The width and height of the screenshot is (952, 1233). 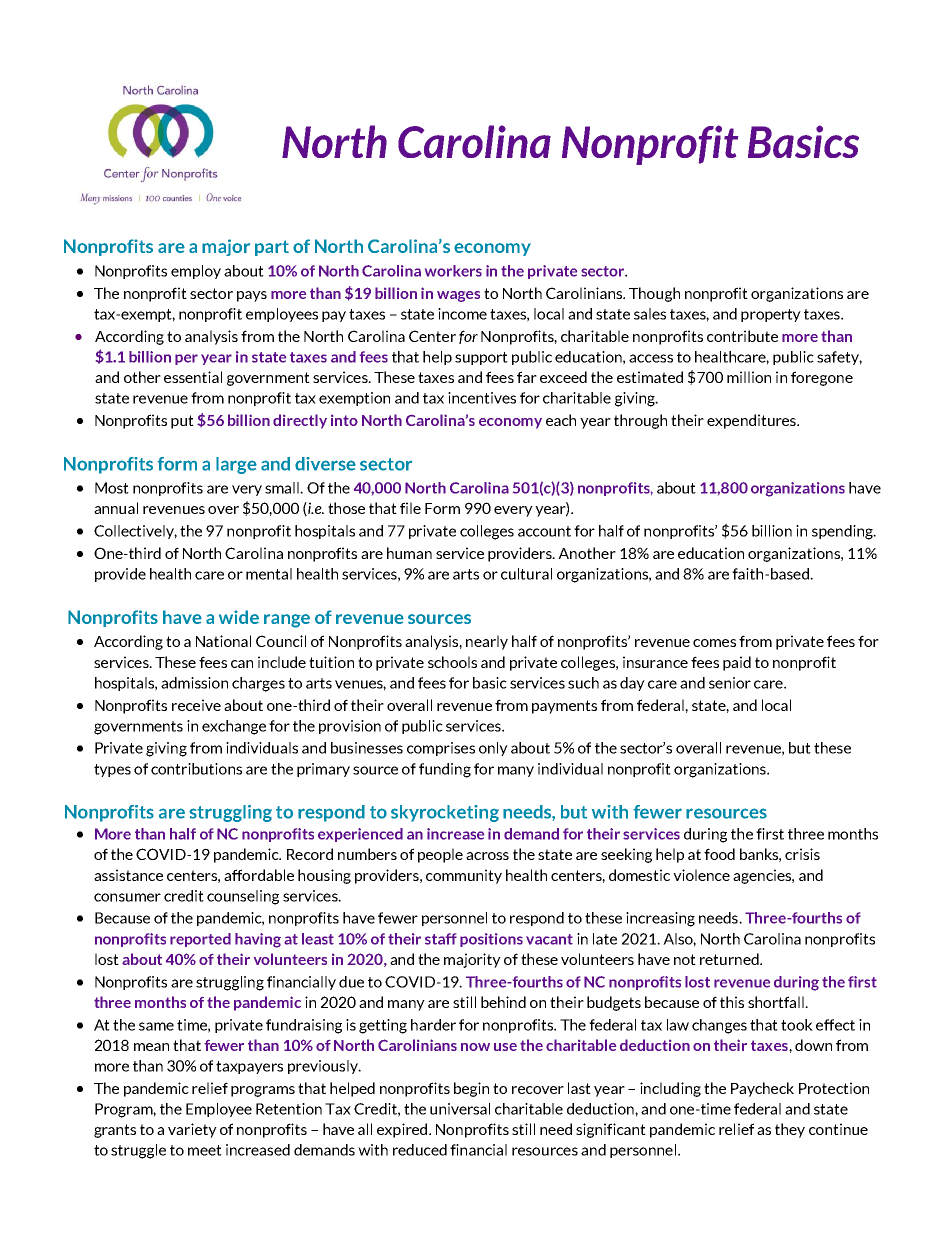 I want to click on comes, so click(x=714, y=643).
